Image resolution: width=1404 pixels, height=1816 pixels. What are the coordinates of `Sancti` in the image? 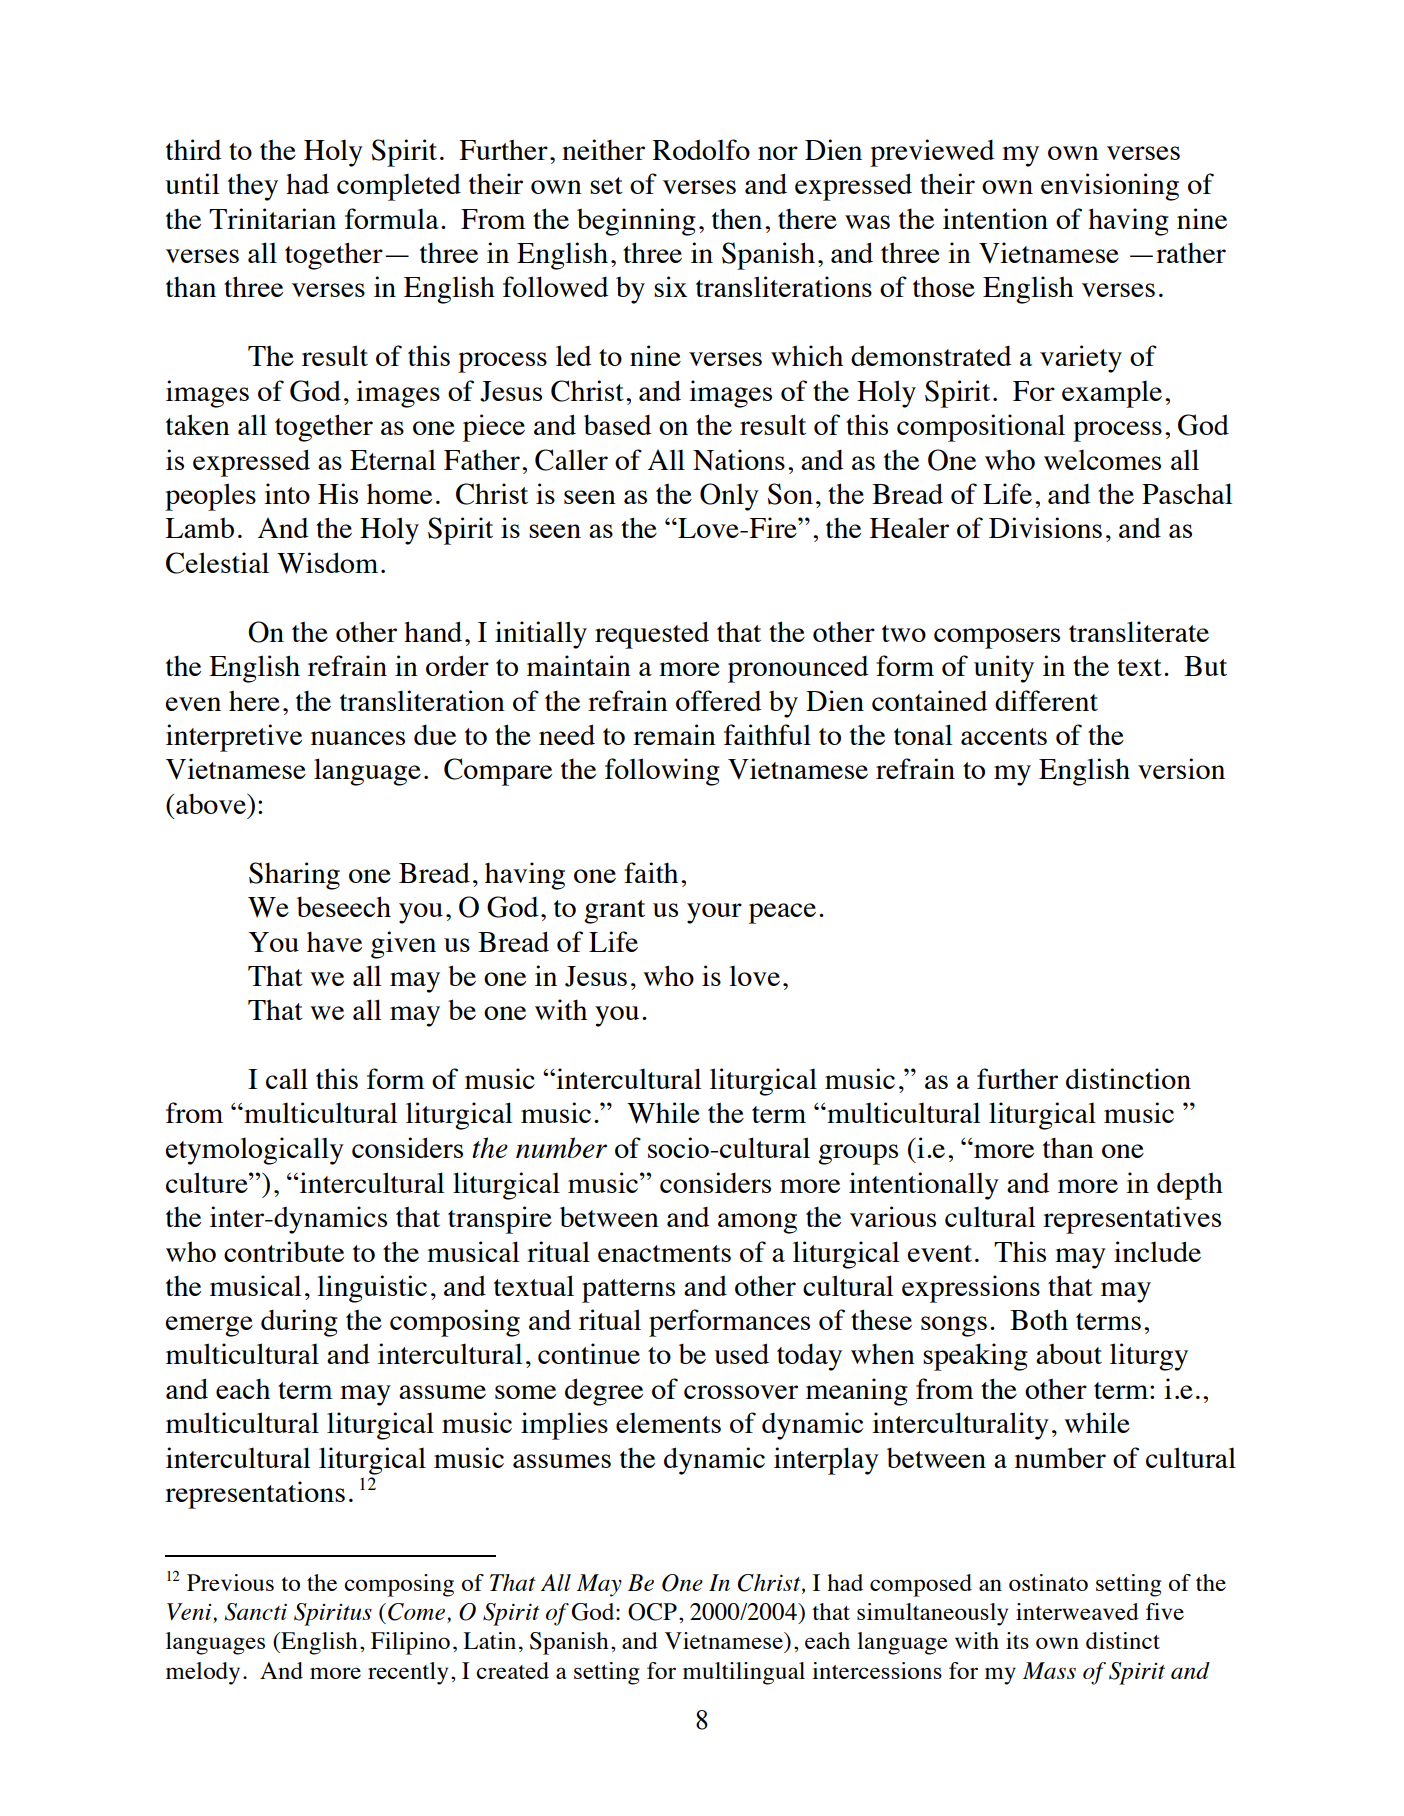 It's located at (255, 1612).
